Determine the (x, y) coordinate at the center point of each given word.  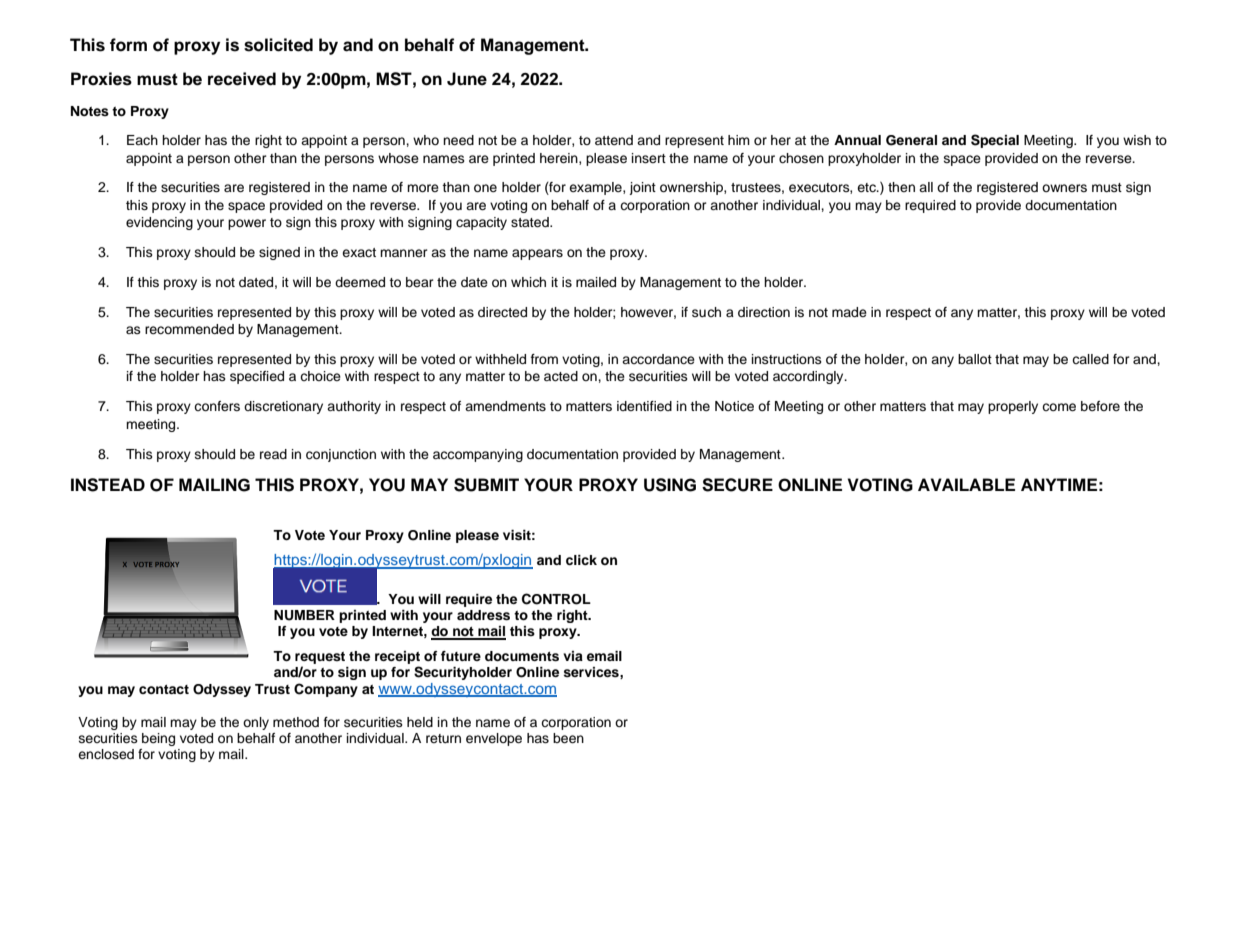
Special (995, 141)
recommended (189, 329)
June (467, 79)
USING (670, 485)
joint (642, 188)
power (247, 224)
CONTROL (556, 599)
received (242, 79)
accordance (658, 359)
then (901, 187)
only (256, 723)
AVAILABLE (966, 484)
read (273, 454)
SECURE (737, 485)
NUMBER (304, 615)
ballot (975, 359)
